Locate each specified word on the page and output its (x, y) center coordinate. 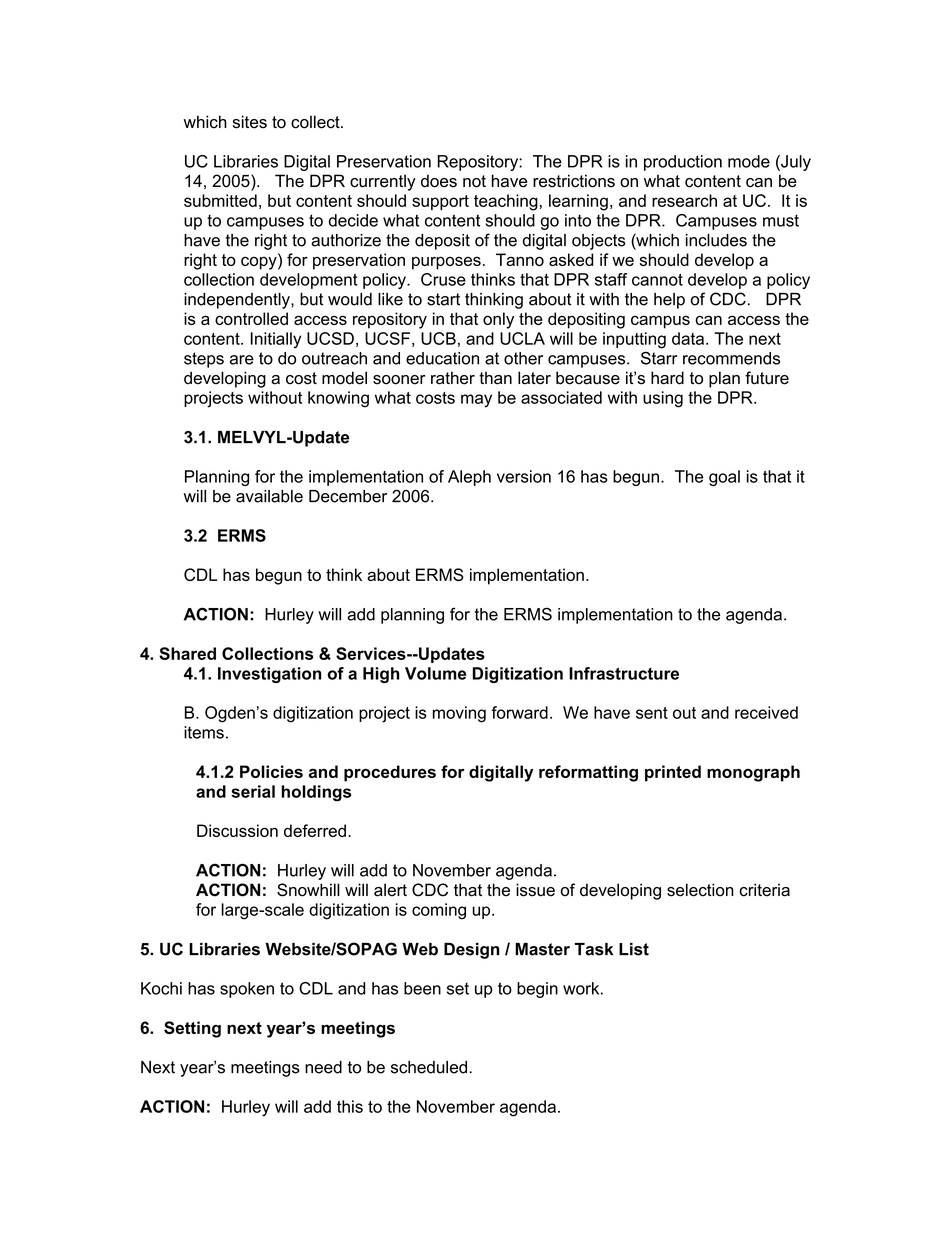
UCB (438, 338)
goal (724, 478)
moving (459, 714)
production (683, 163)
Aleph (469, 478)
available (269, 496)
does (439, 181)
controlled (251, 318)
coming (439, 911)
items (204, 732)
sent (652, 713)
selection (700, 890)
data (689, 338)
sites (249, 122)
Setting (192, 1029)
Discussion (237, 830)
